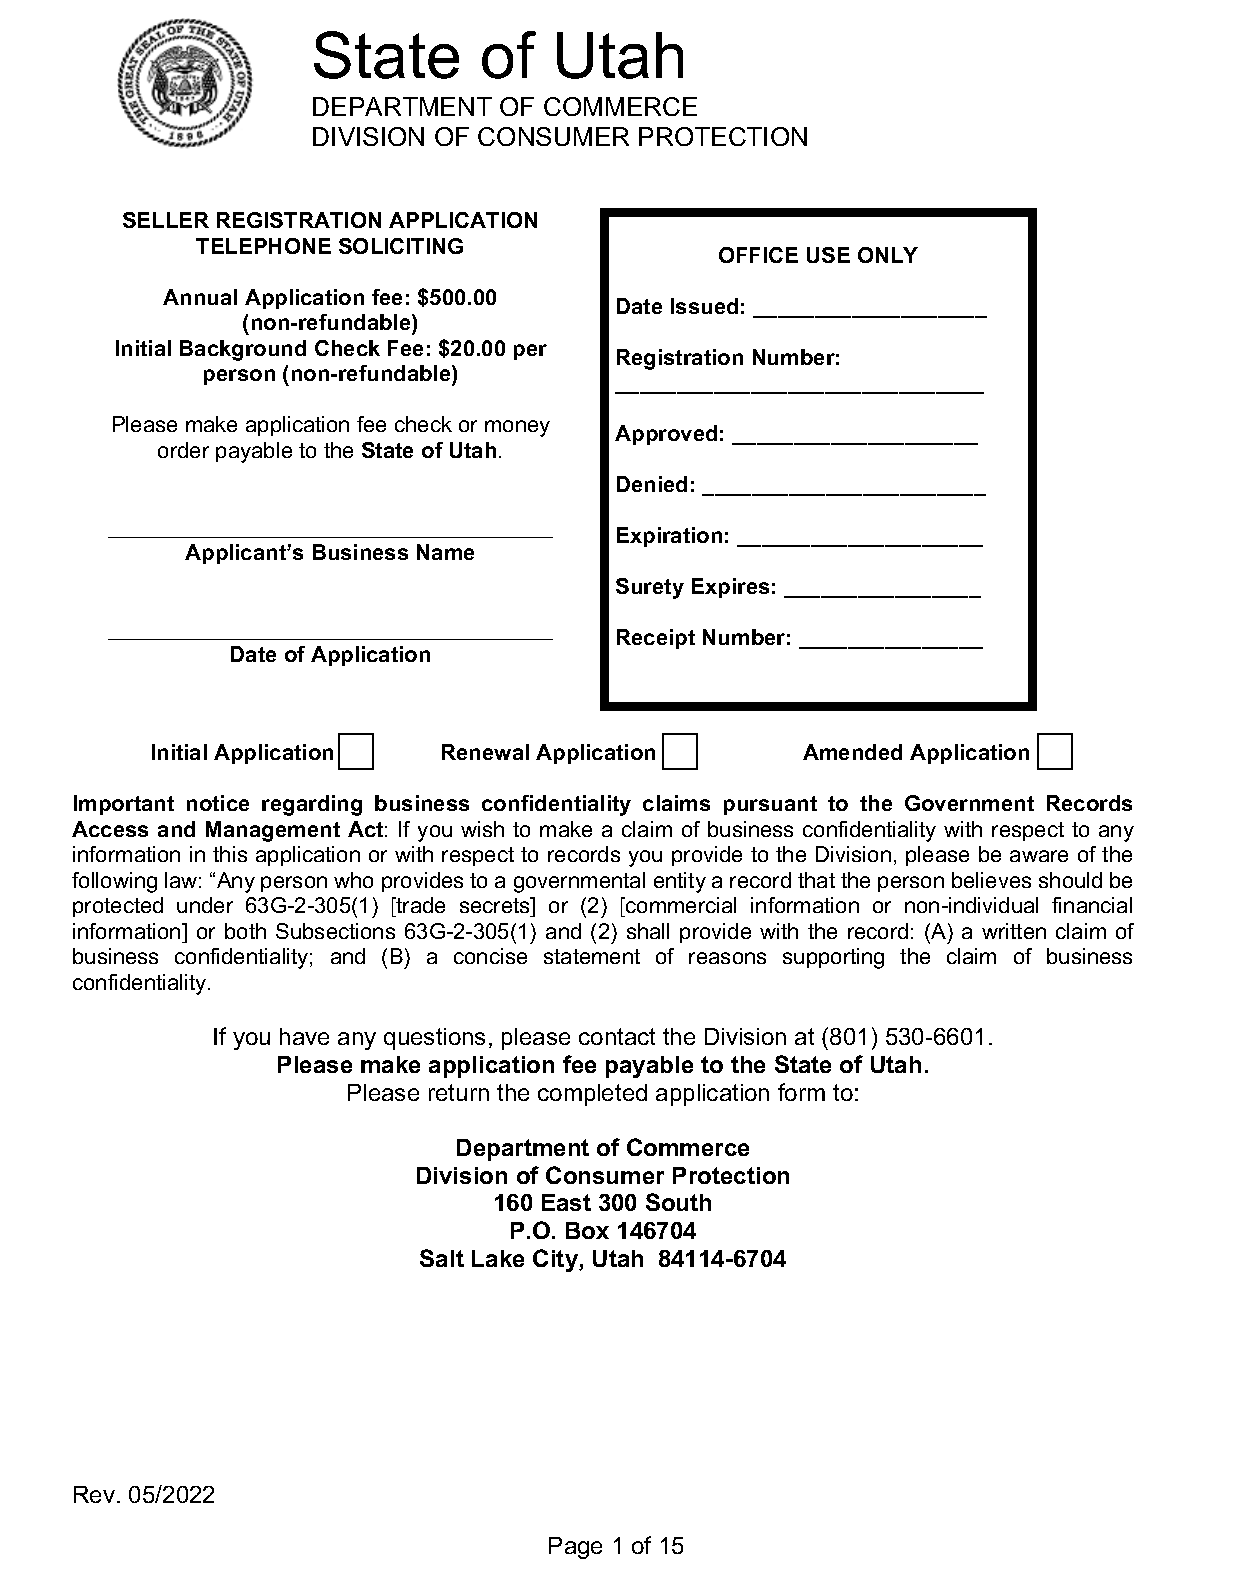  What do you see at coordinates (678, 1202) in the document?
I see `South` at bounding box center [678, 1202].
